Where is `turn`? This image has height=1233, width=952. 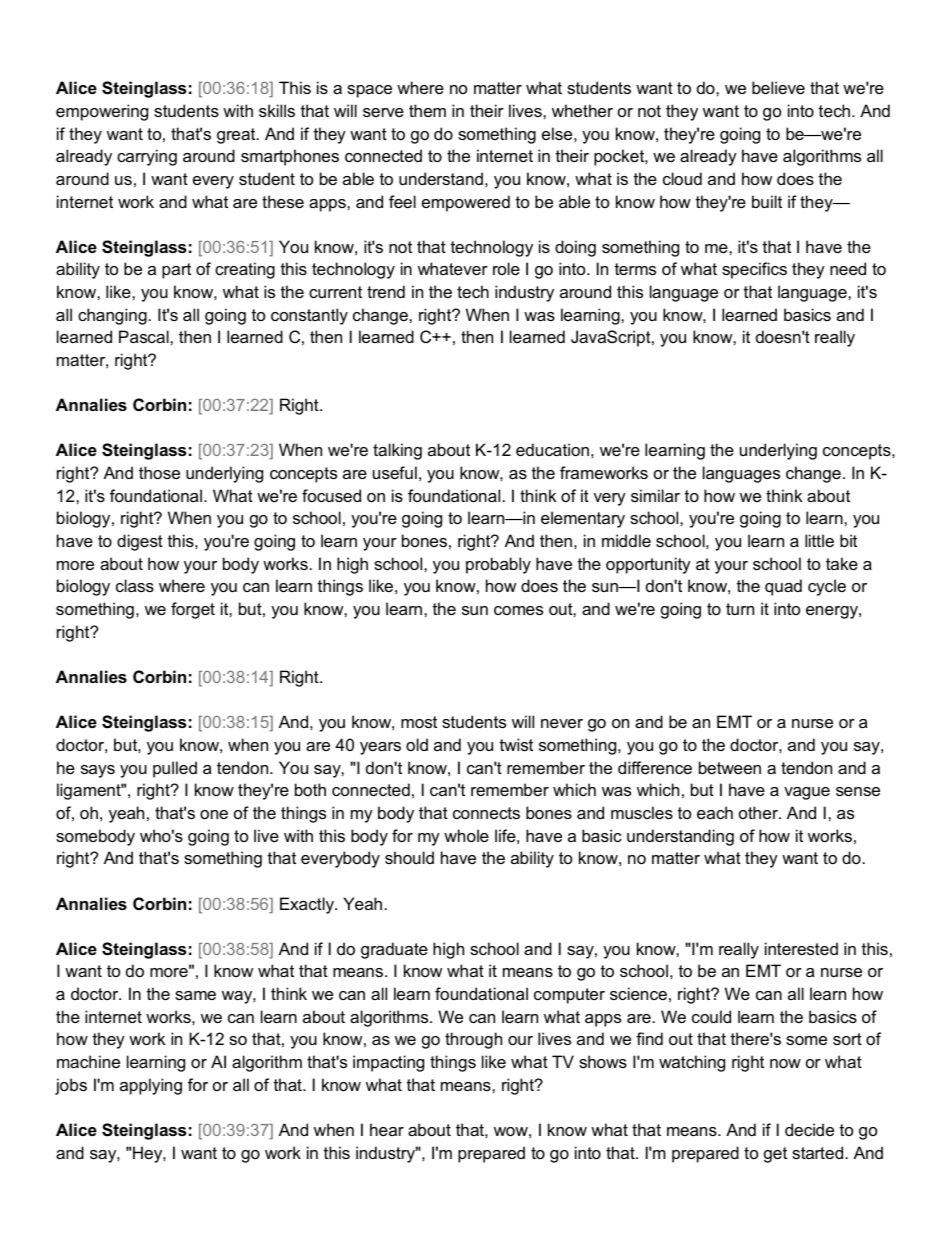
turn is located at coordinates (740, 609).
